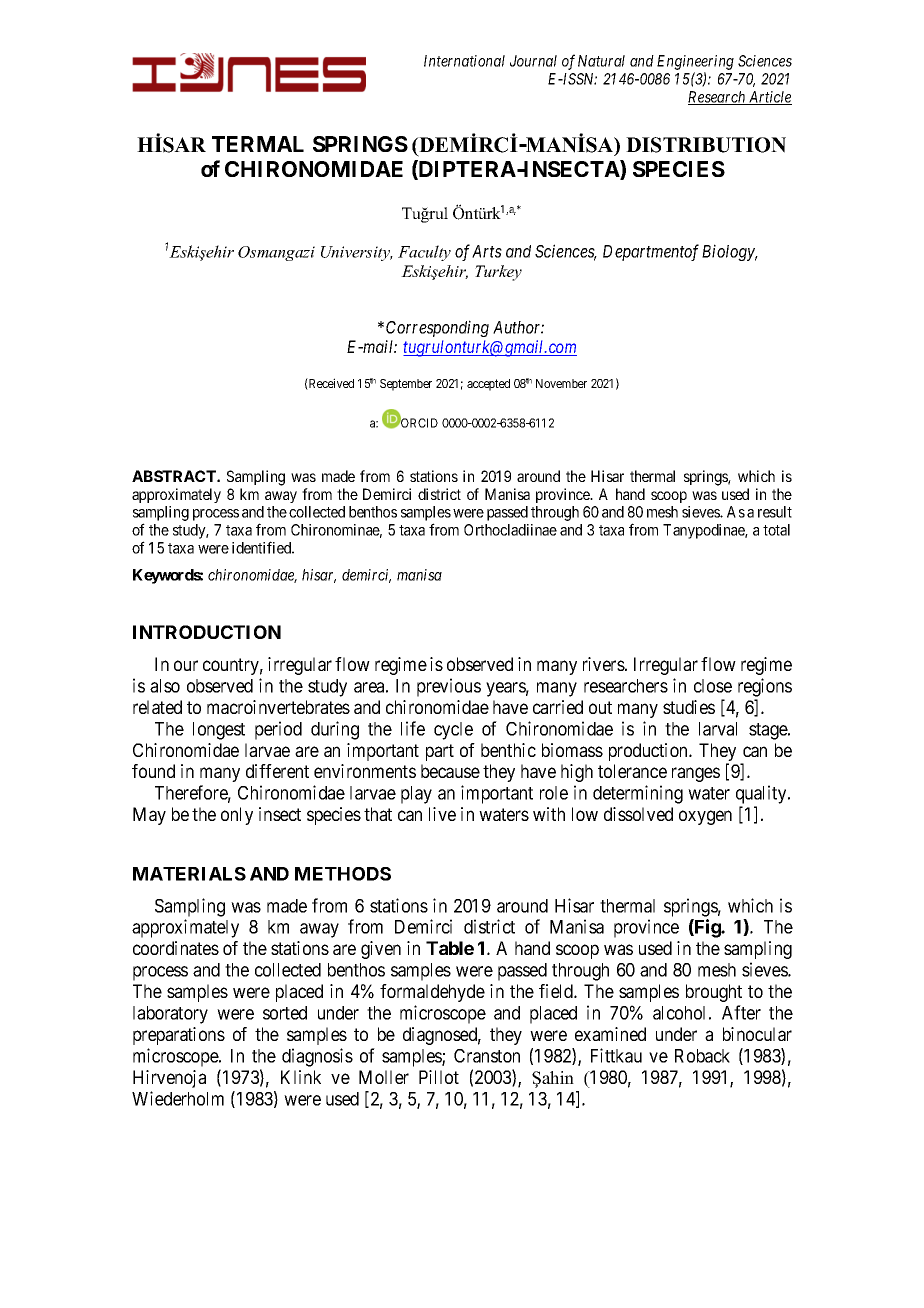  What do you see at coordinates (219, 731) in the screenshot?
I see `longest` at bounding box center [219, 731].
